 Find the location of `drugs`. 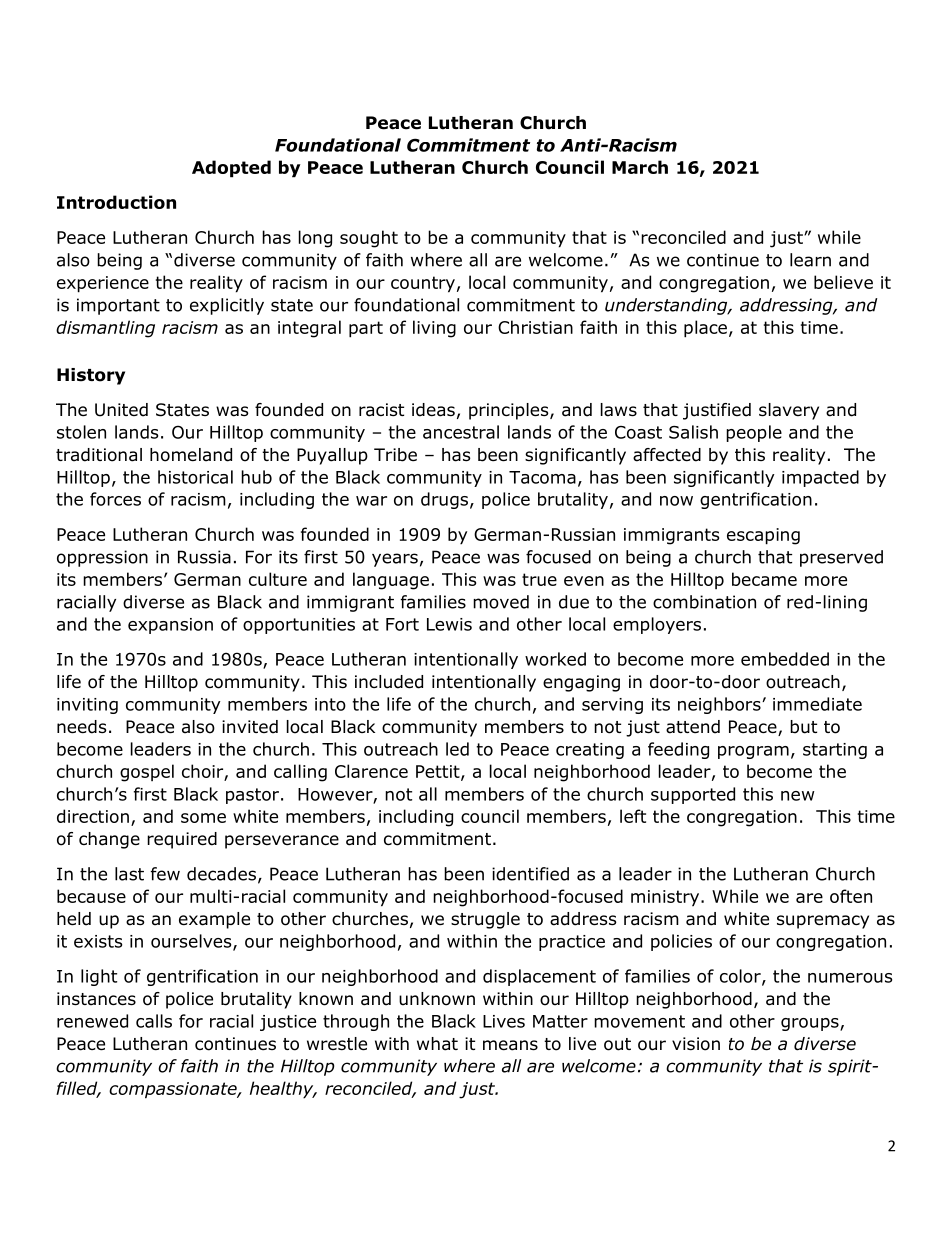

drugs is located at coordinates (444, 500).
